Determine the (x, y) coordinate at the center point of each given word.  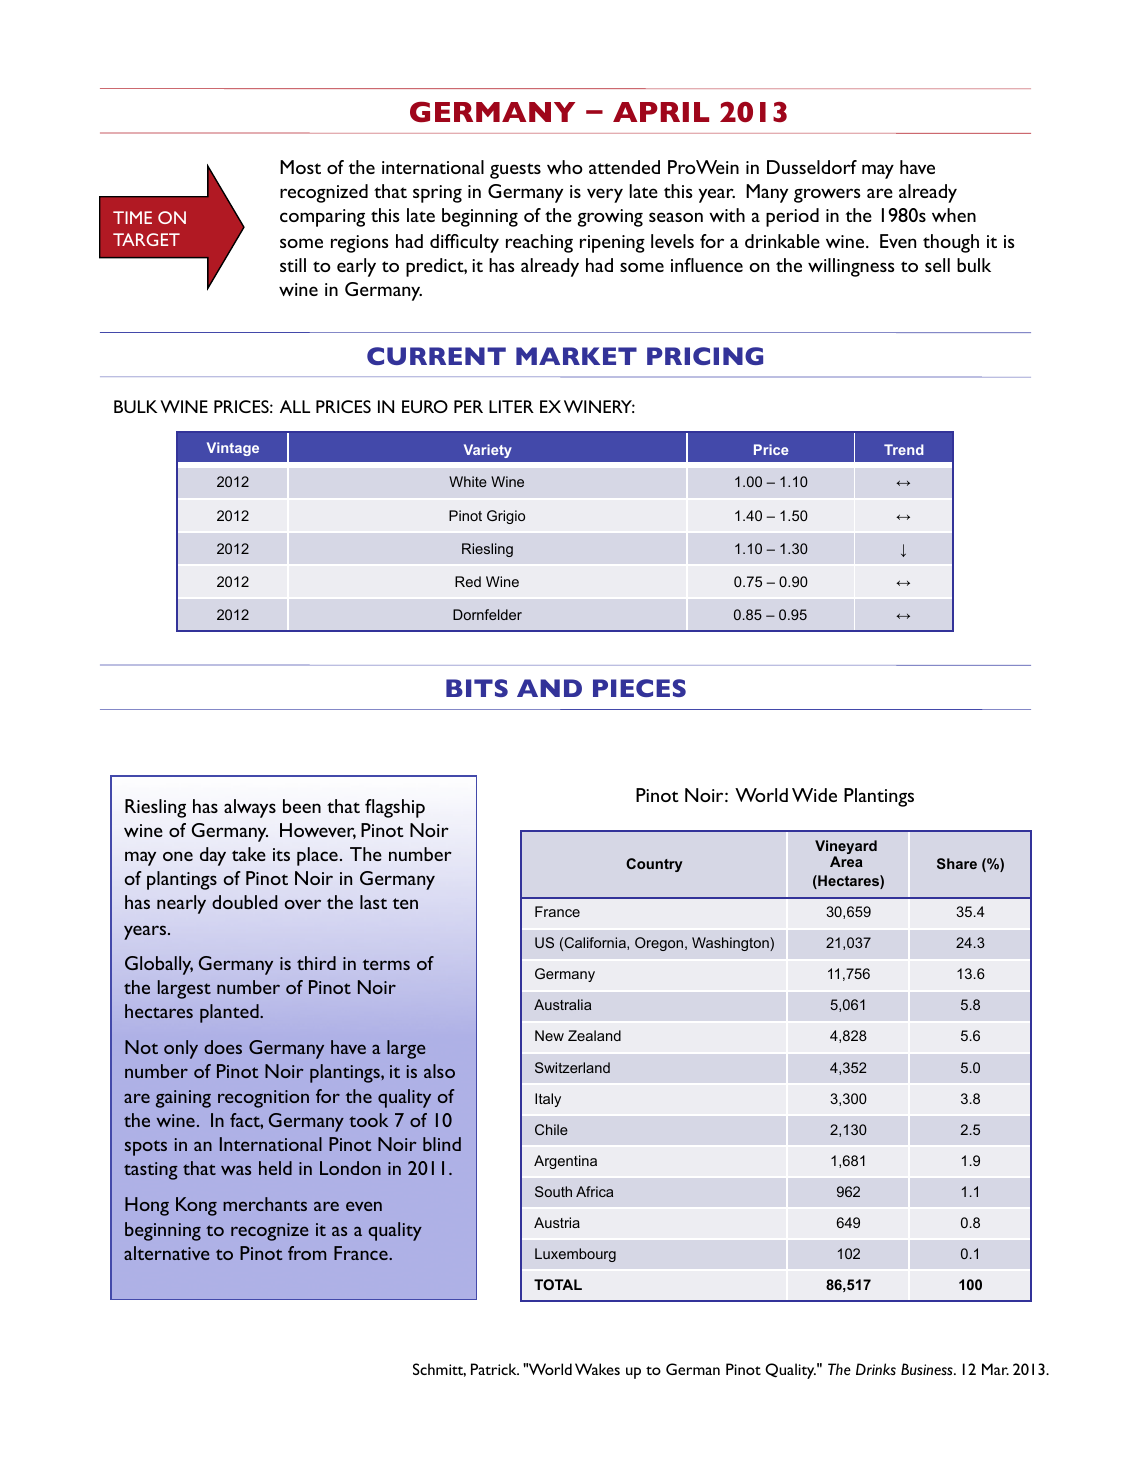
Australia (562, 1004)
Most (300, 167)
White (468, 481)
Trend (904, 449)
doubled (244, 902)
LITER (511, 406)
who (565, 167)
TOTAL (558, 1284)
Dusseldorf (812, 167)
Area (846, 861)
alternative (166, 1253)
